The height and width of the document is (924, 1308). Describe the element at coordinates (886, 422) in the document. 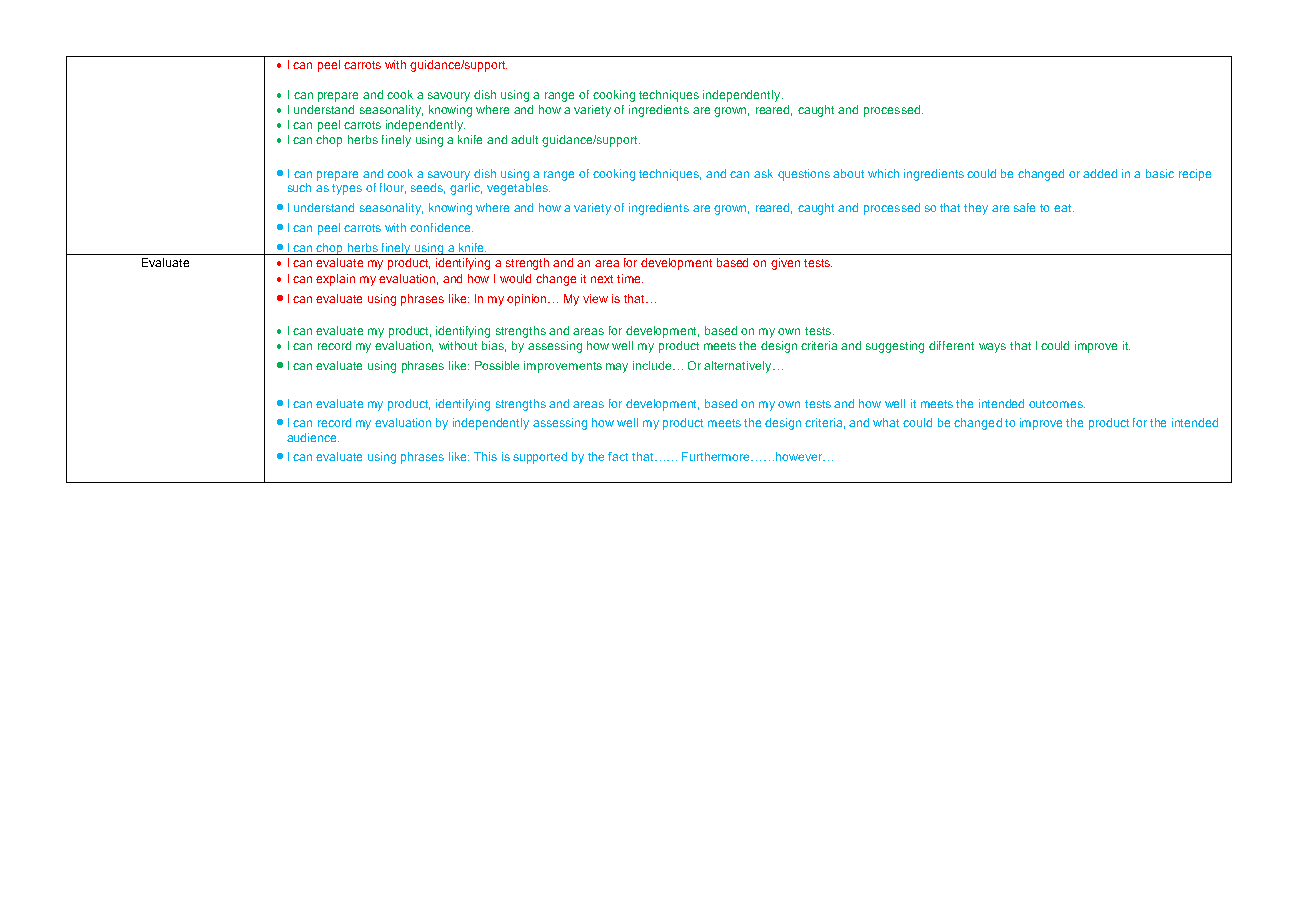

I see `what` at that location.
